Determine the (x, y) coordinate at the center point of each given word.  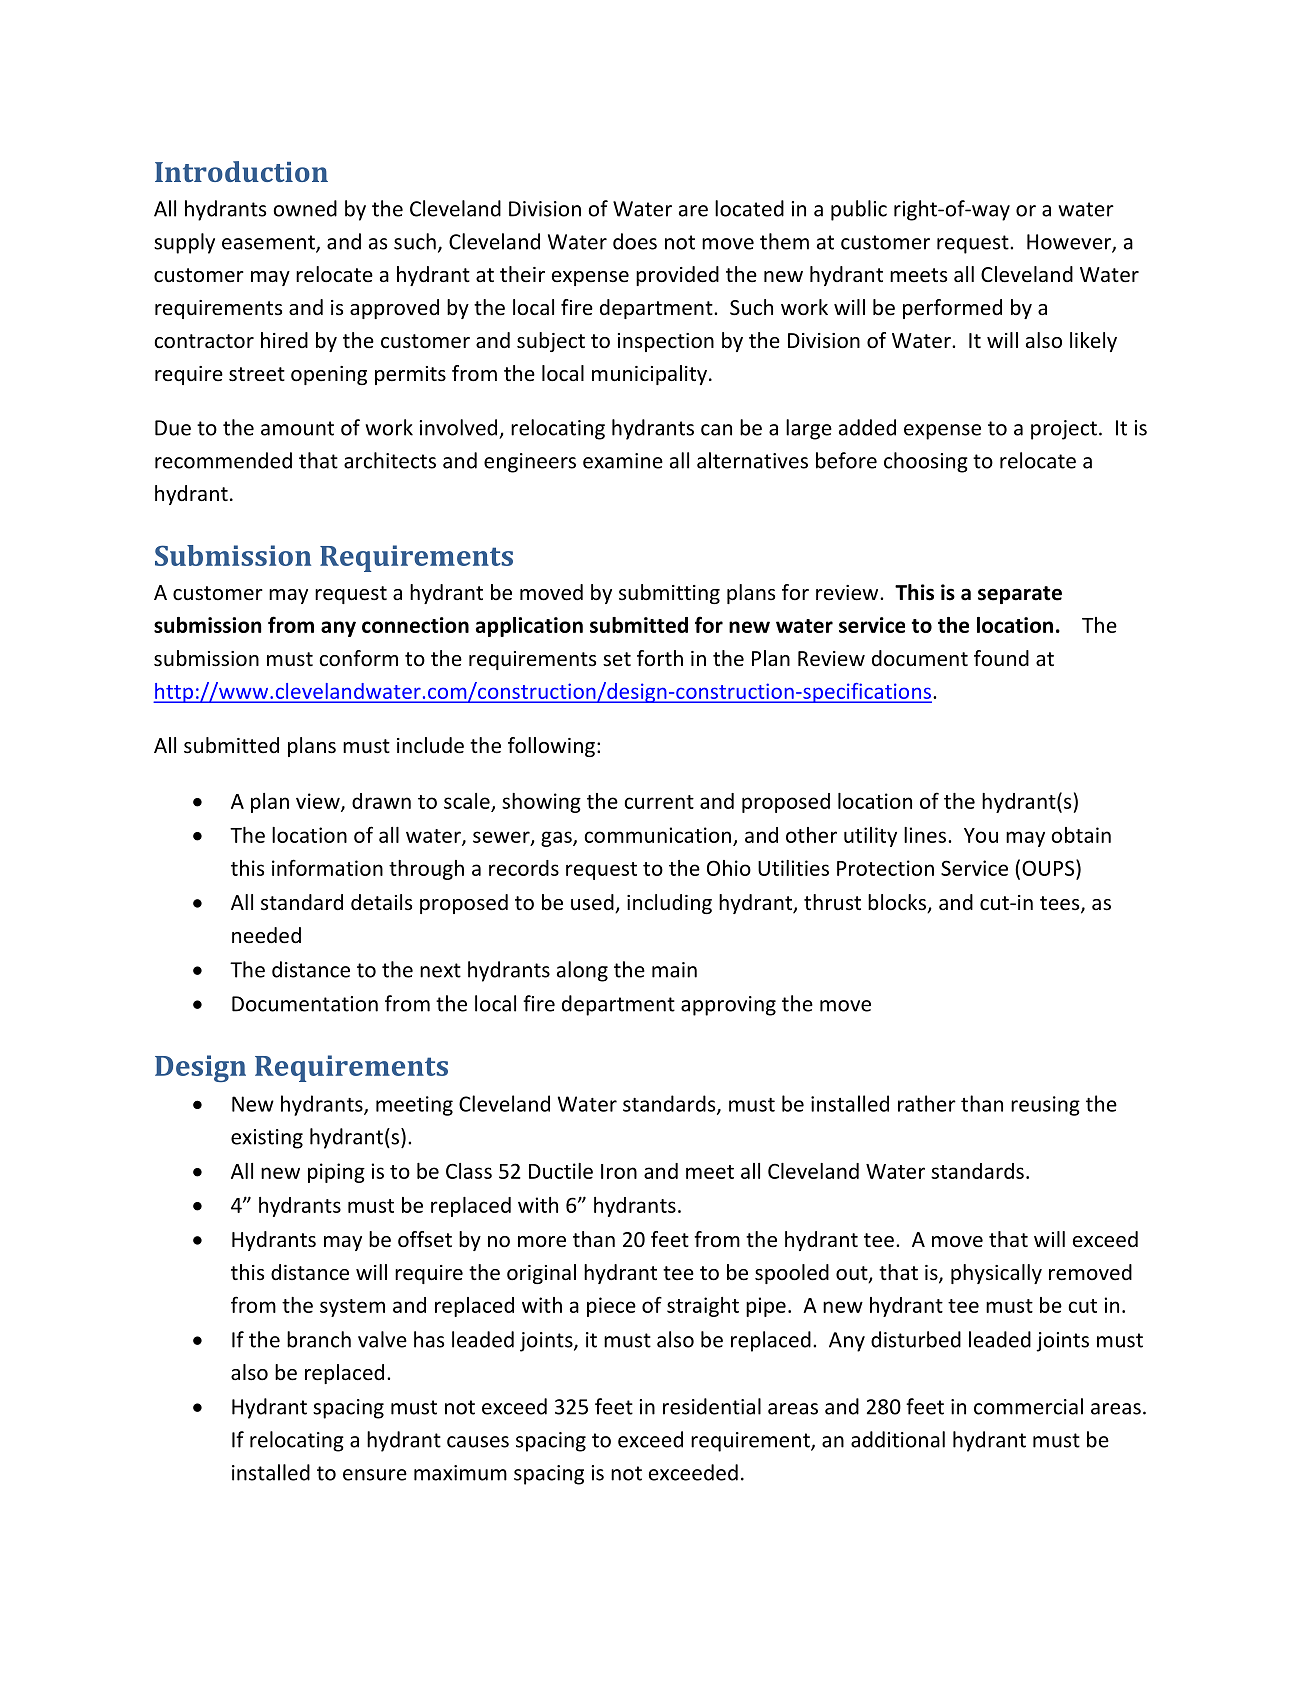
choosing (926, 462)
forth (660, 658)
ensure (375, 1475)
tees (1061, 904)
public (859, 210)
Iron (619, 1171)
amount (297, 428)
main (674, 970)
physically (996, 1274)
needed (266, 935)
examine (623, 461)
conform (358, 658)
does (635, 241)
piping (336, 1173)
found (1001, 658)
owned (305, 208)
